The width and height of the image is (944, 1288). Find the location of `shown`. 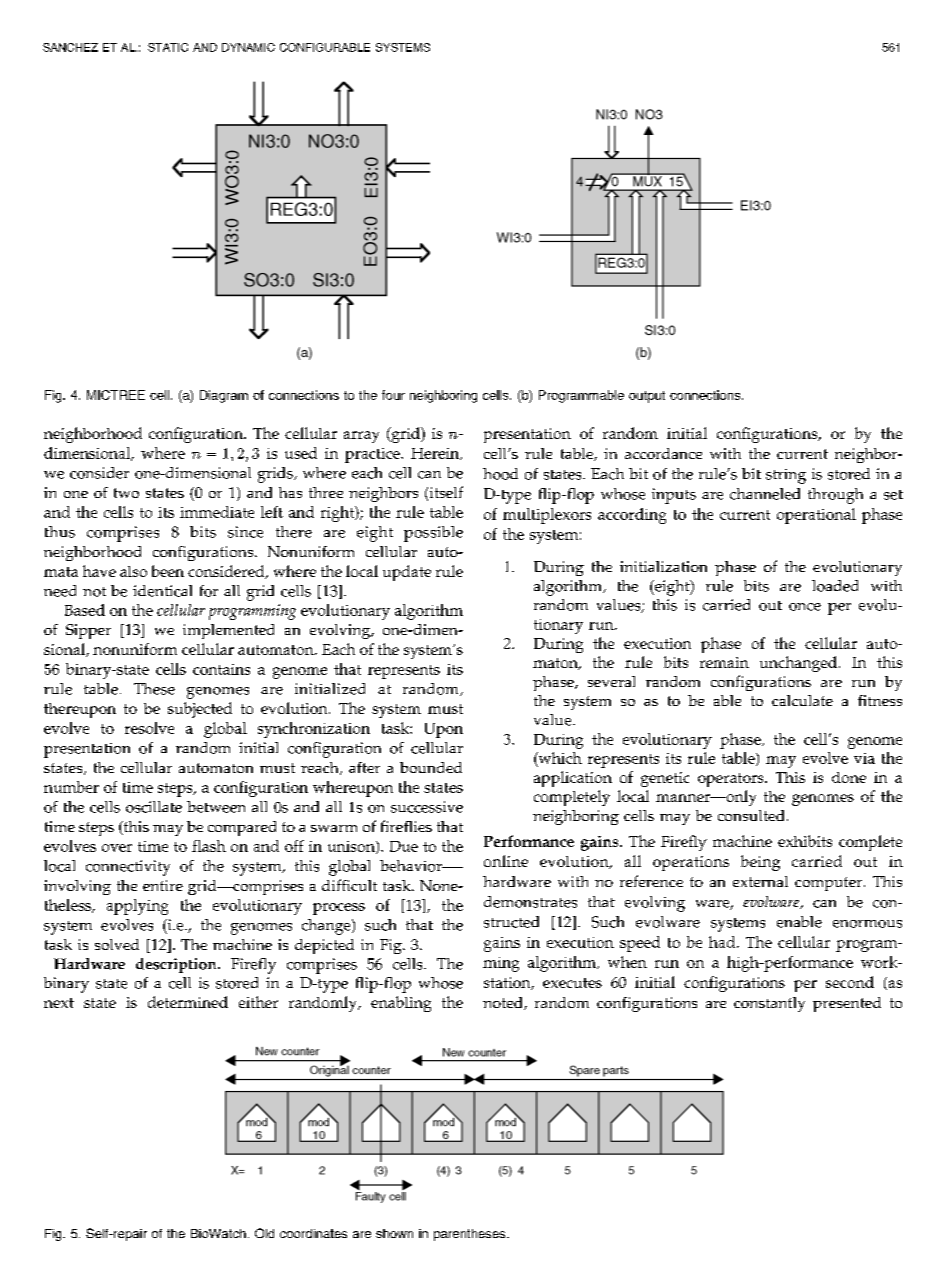

shown is located at coordinates (394, 1233).
